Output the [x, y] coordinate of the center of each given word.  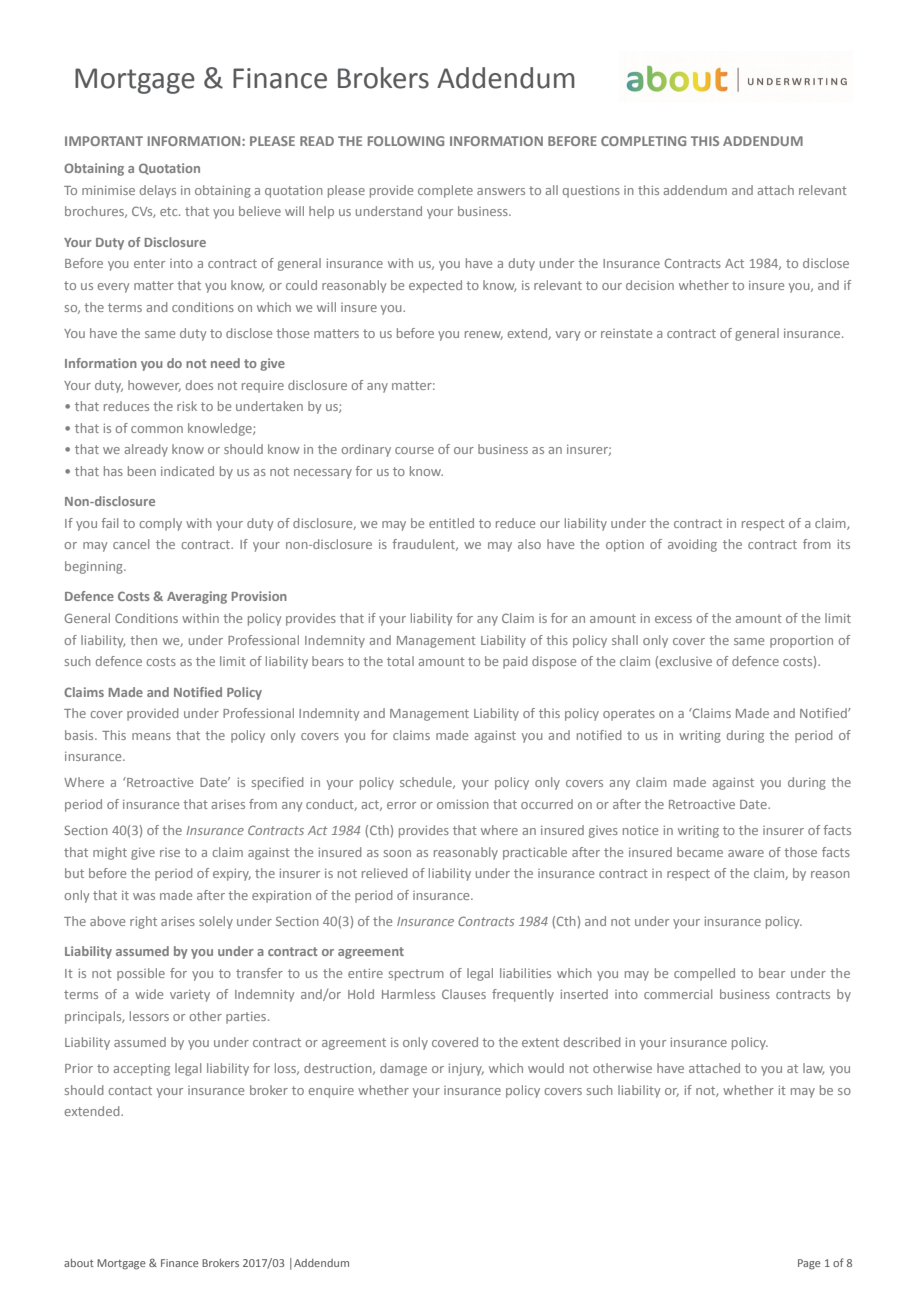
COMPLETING [643, 141]
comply [160, 524]
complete [445, 191]
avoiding [692, 545]
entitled [451, 523]
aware [746, 853]
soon [397, 853]
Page [809, 1264]
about [79, 1263]
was [144, 896]
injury [466, 1069]
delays [158, 191]
